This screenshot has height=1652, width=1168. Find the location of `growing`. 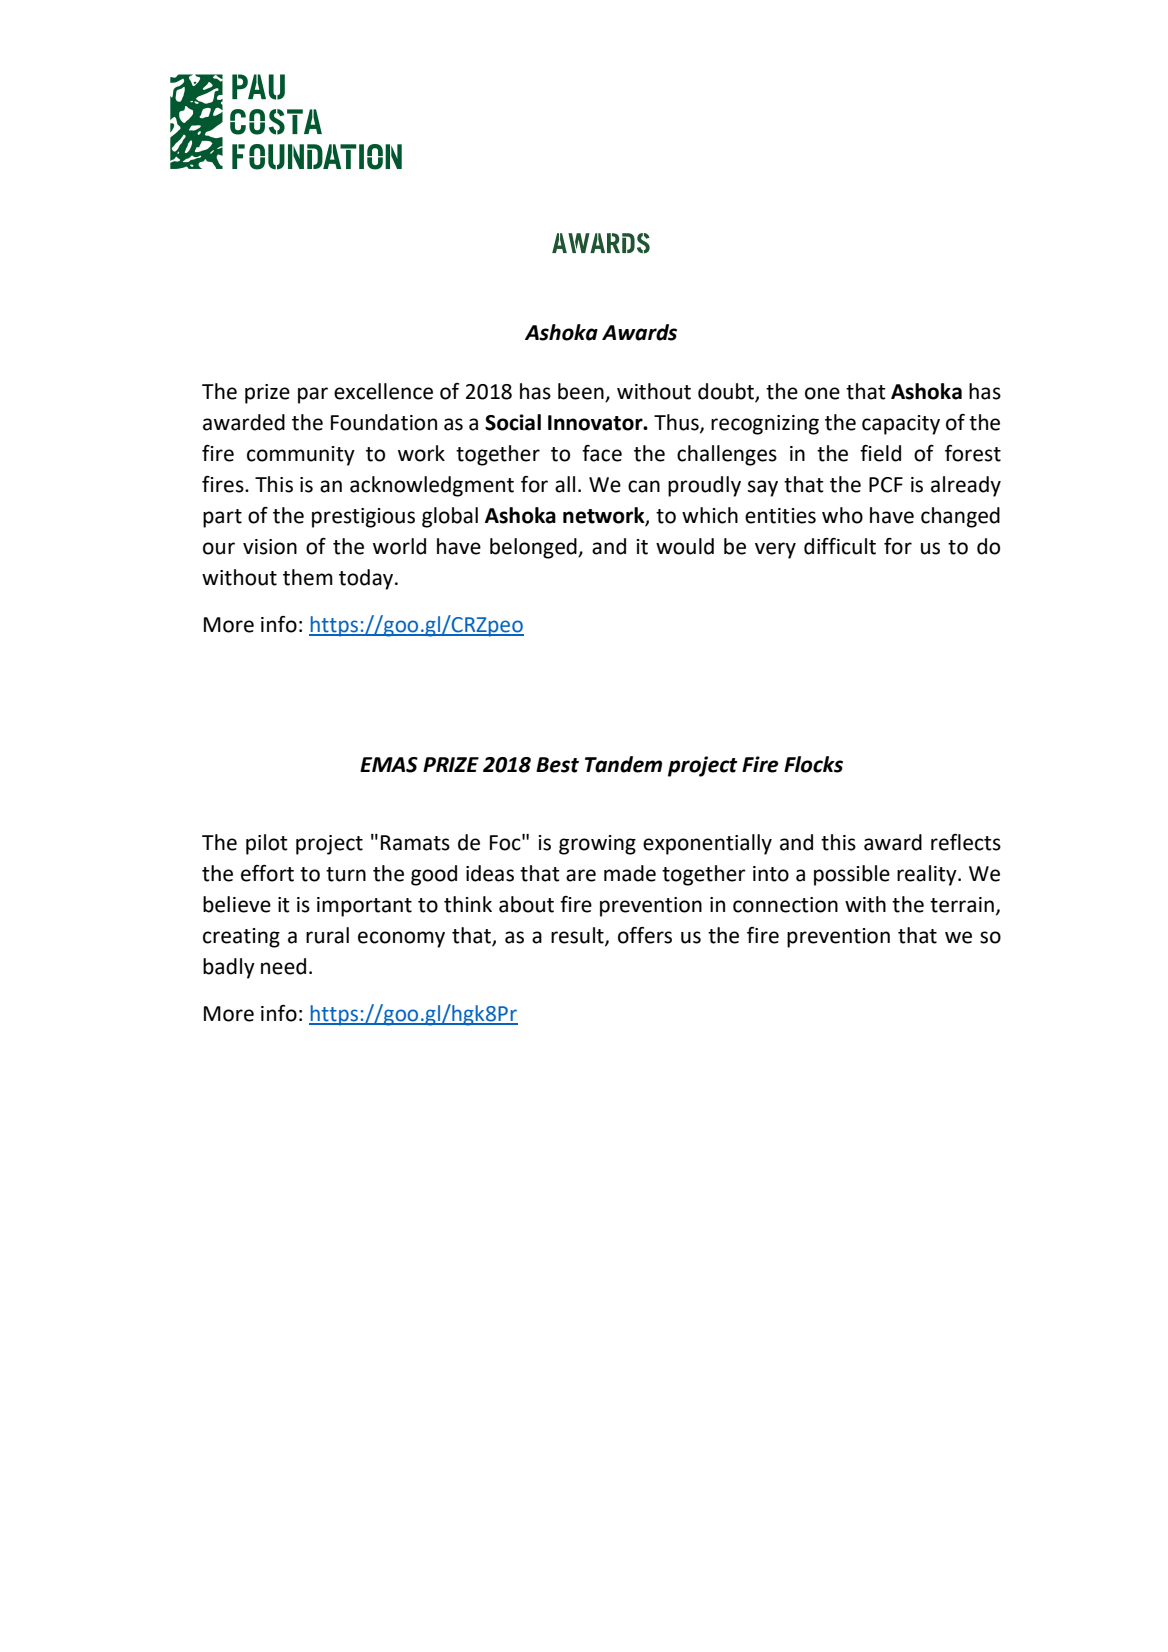

growing is located at coordinates (597, 845).
